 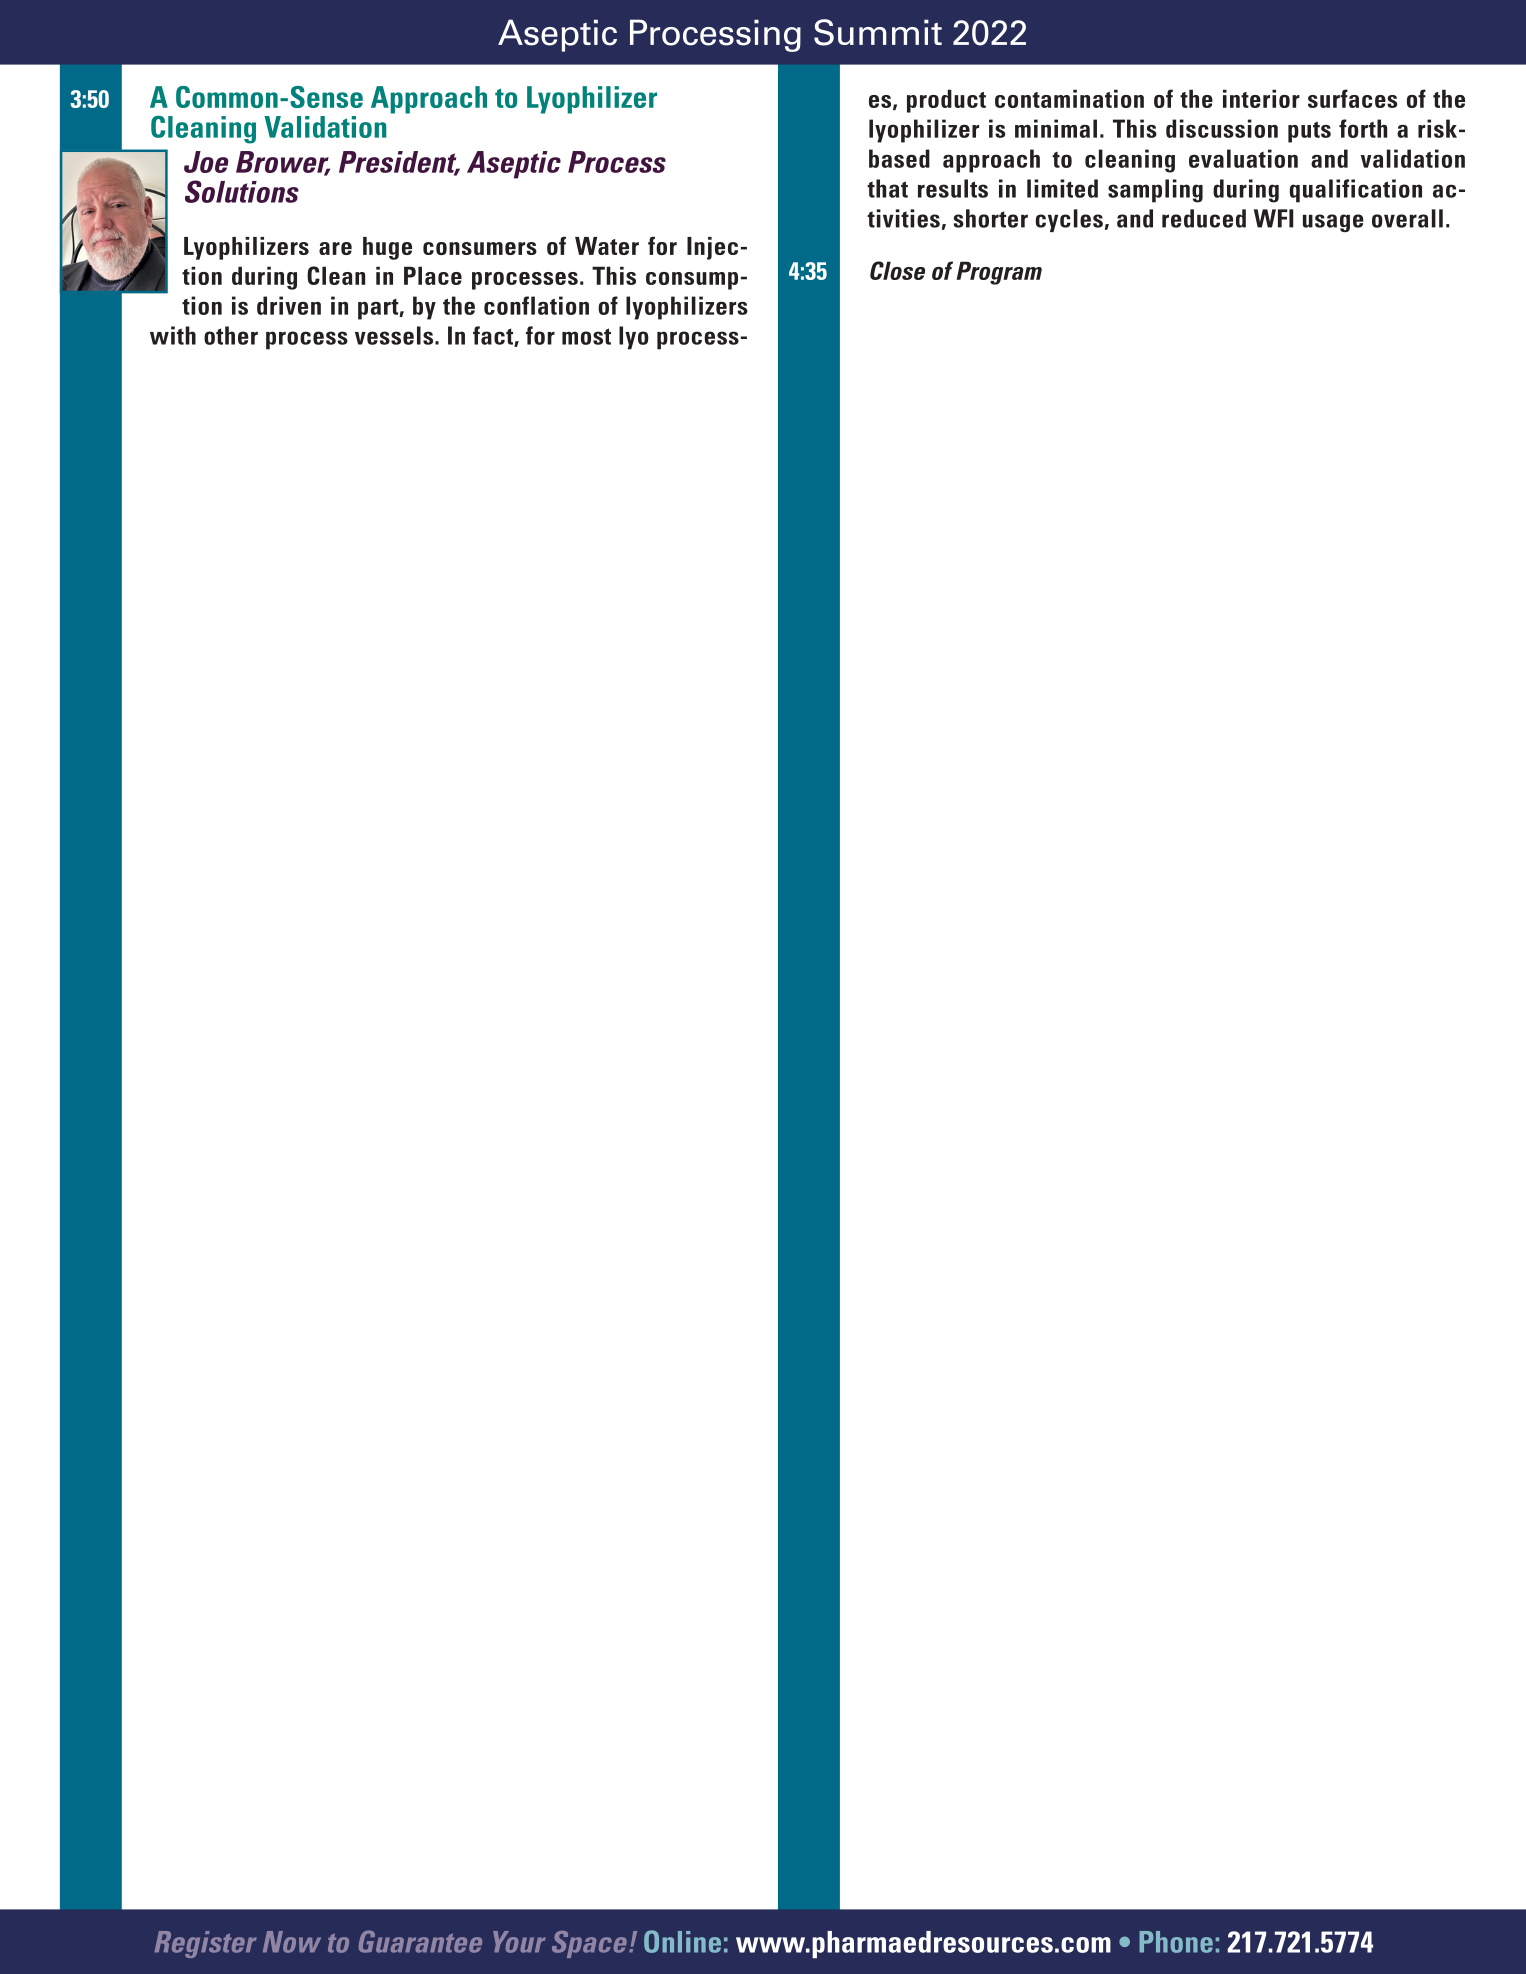 I want to click on other, so click(x=231, y=335).
